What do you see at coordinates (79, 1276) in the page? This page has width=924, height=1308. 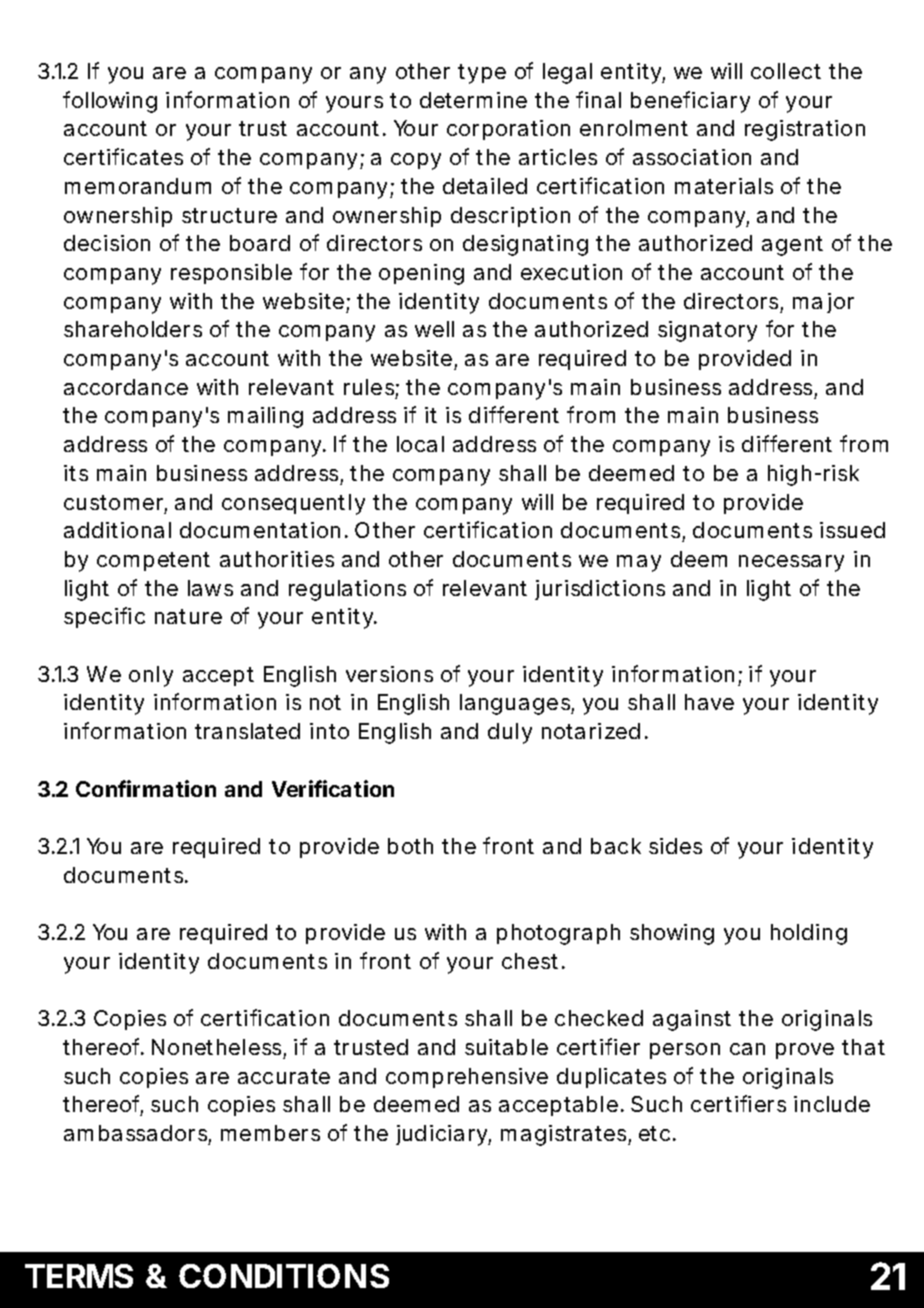 I see `TERMS` at bounding box center [79, 1276].
